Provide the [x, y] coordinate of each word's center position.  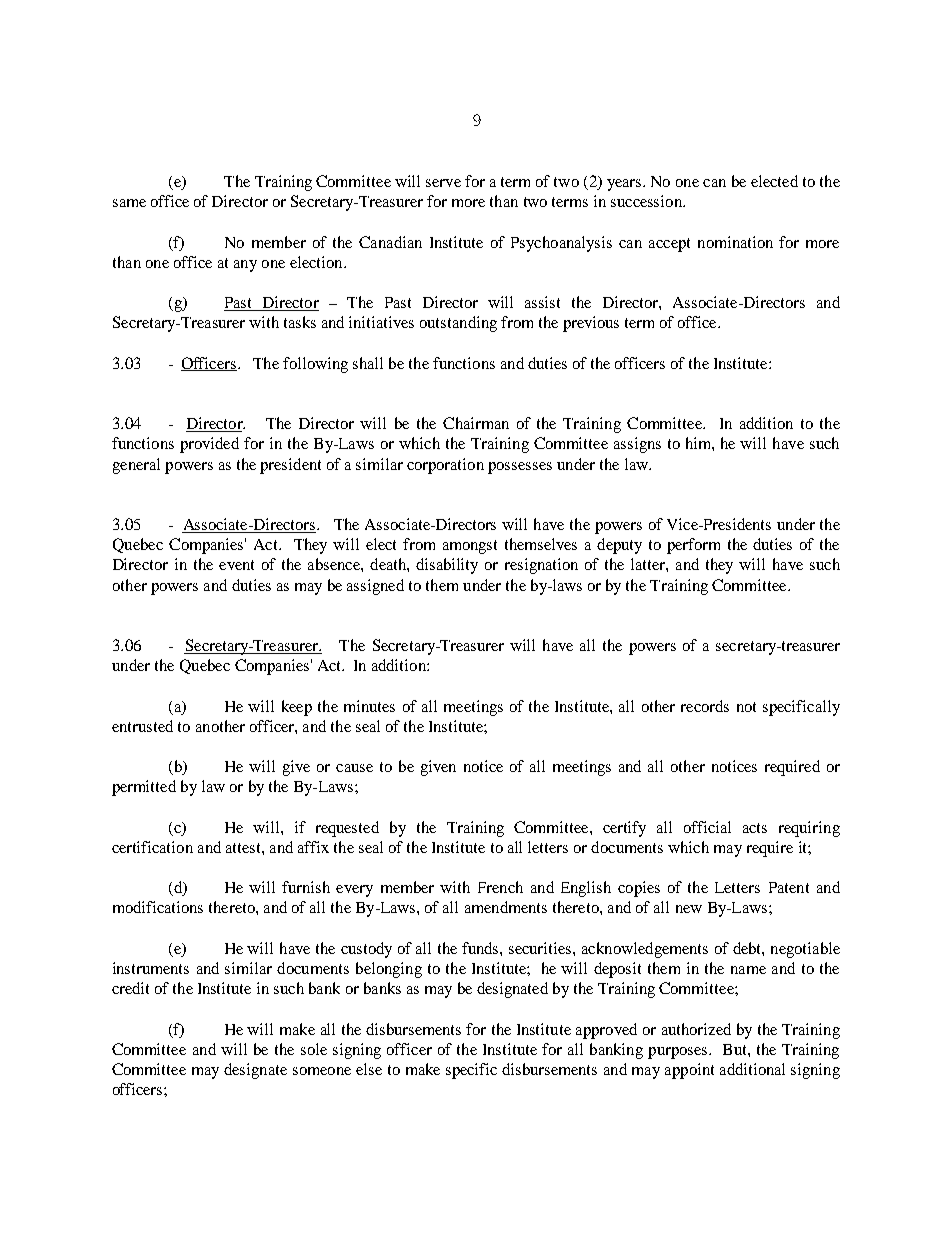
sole [314, 1049]
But [736, 1049]
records [705, 706]
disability [447, 566]
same [129, 203]
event [236, 565]
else [369, 1069]
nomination [735, 242]
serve [443, 183]
